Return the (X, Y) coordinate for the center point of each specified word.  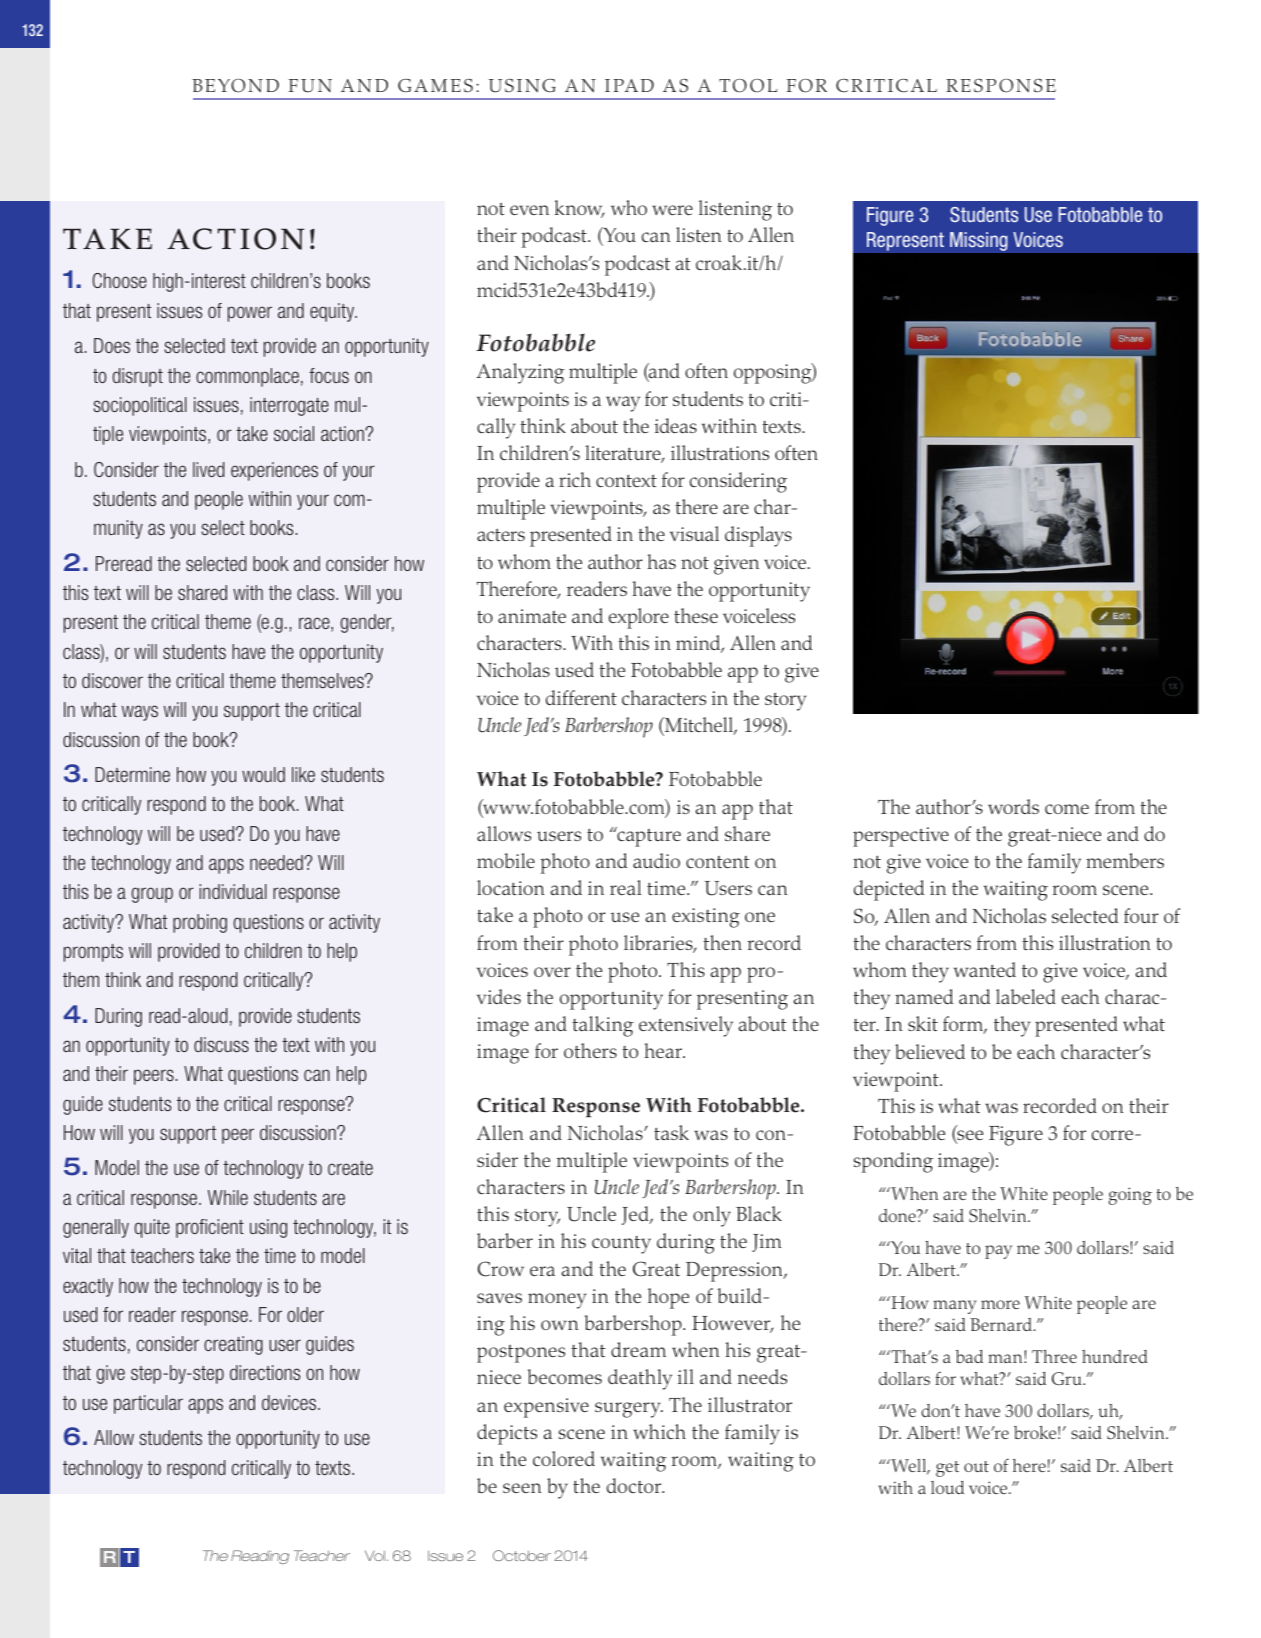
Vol (375, 1555)
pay (998, 1252)
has (661, 561)
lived (208, 469)
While (228, 1197)
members (1125, 860)
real (626, 887)
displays (758, 536)
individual (233, 891)
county (621, 1245)
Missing (979, 241)
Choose (120, 280)
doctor (635, 1485)
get (947, 1469)
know (579, 209)
